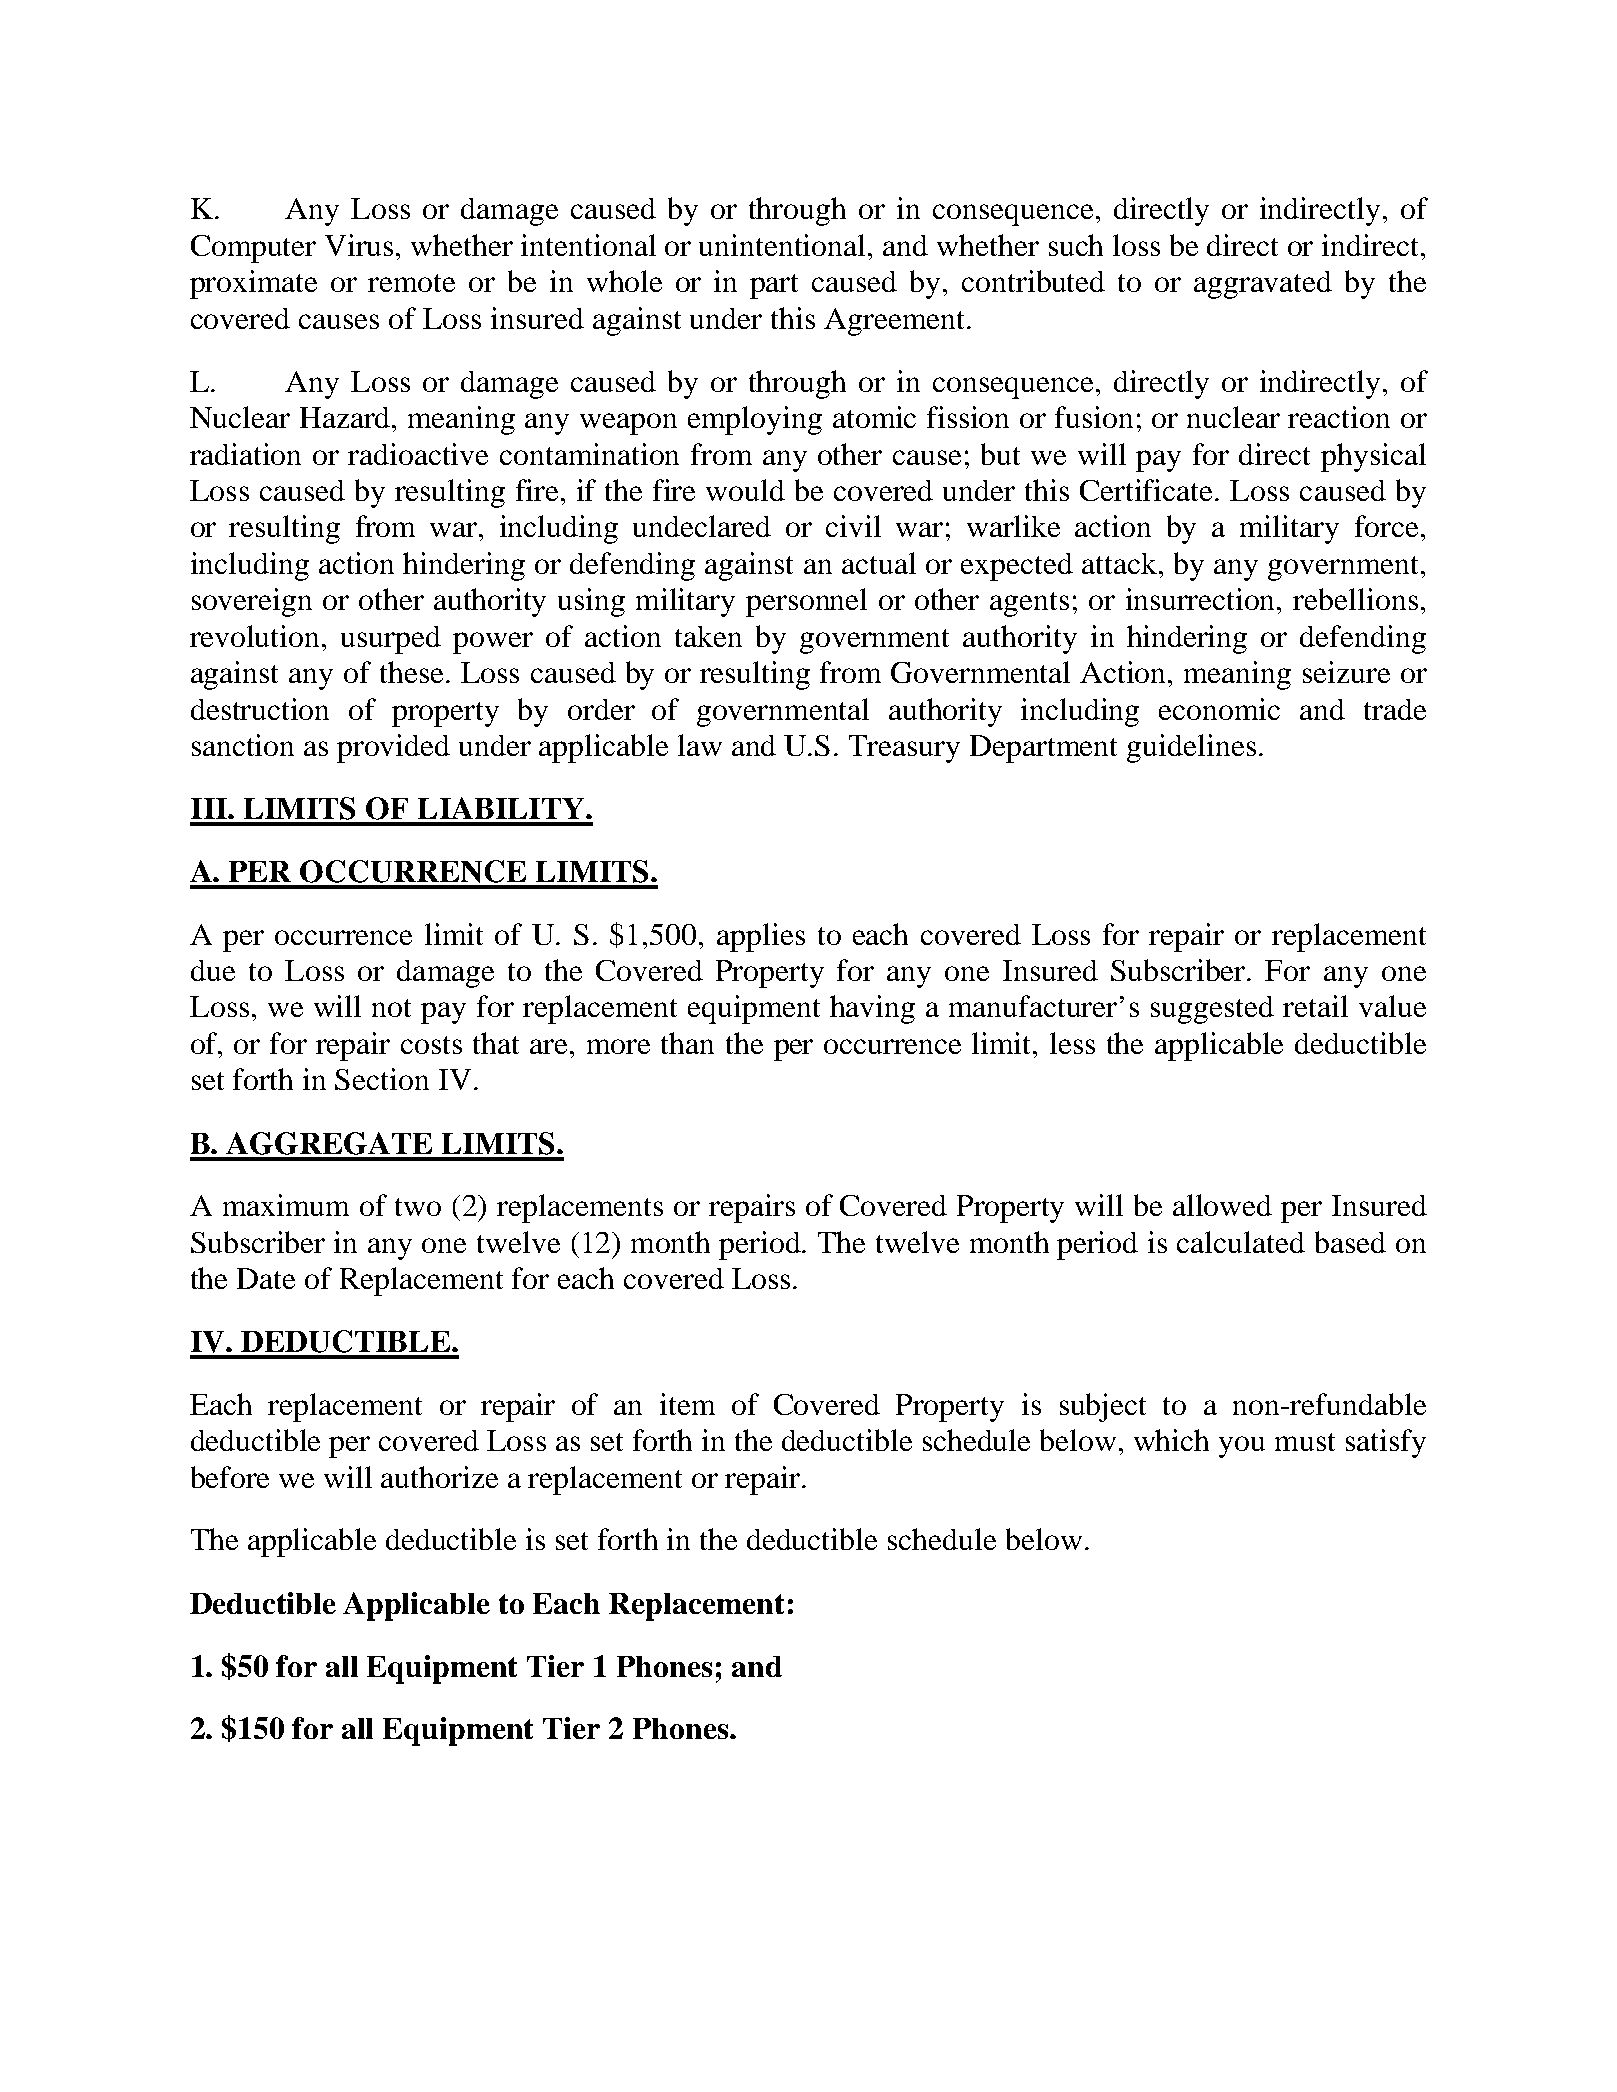 The width and height of the screenshot is (1617, 2092). Describe the element at coordinates (411, 283) in the screenshot. I see `remote` at that location.
